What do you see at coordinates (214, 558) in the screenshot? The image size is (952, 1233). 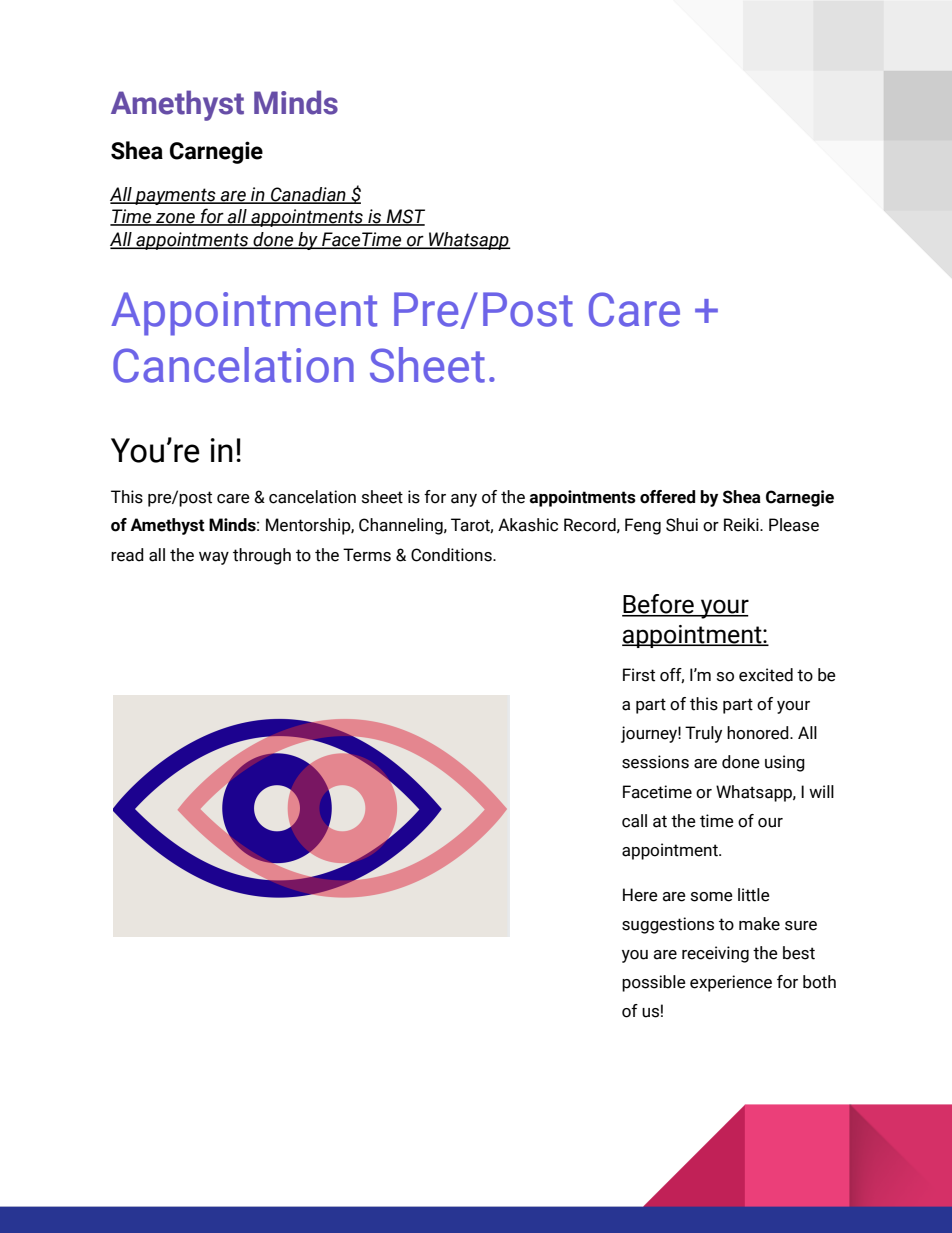 I see `way` at bounding box center [214, 558].
